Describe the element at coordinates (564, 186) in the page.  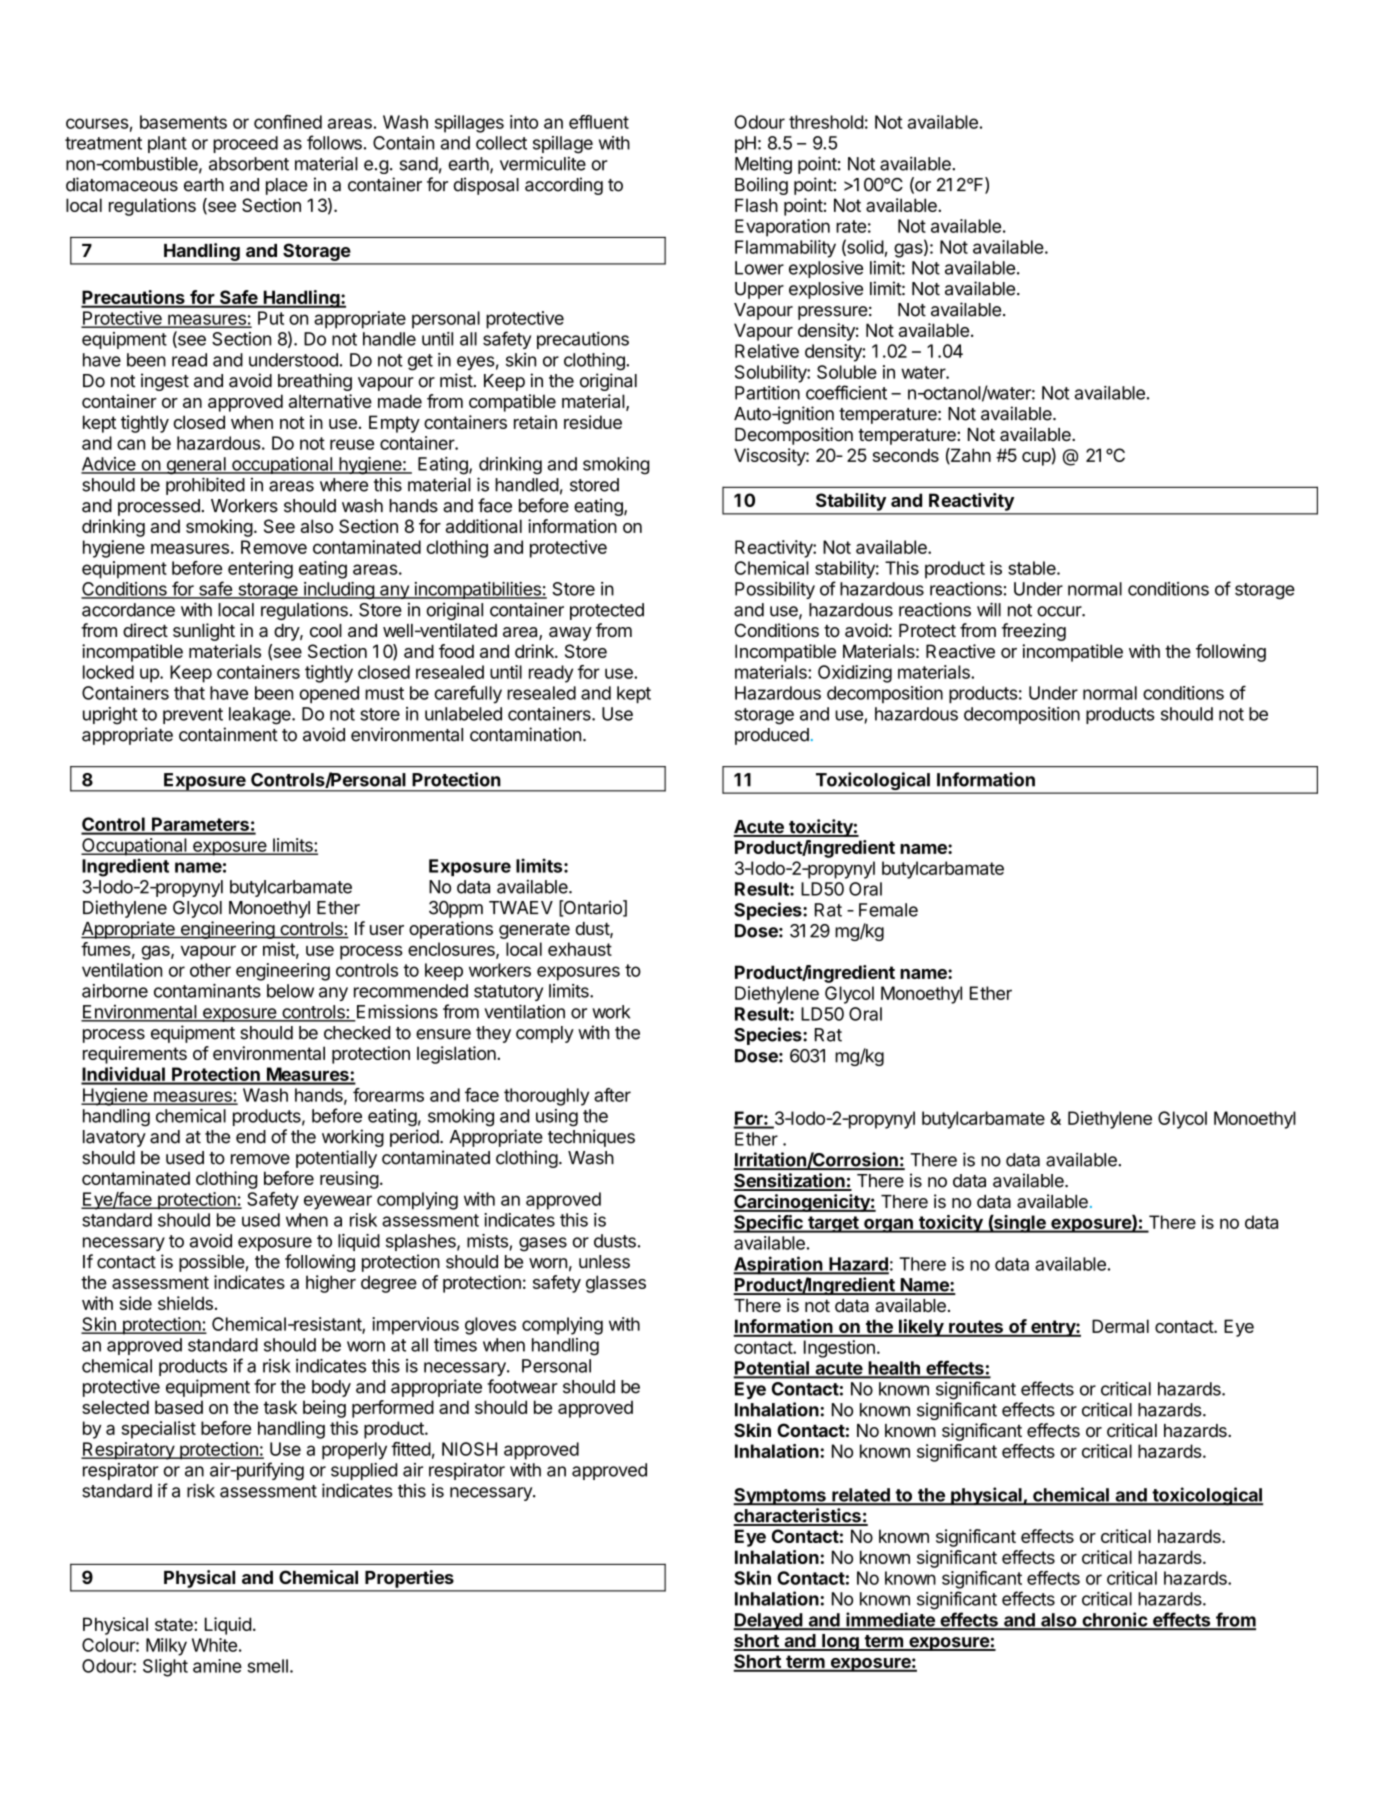
I see `according` at that location.
